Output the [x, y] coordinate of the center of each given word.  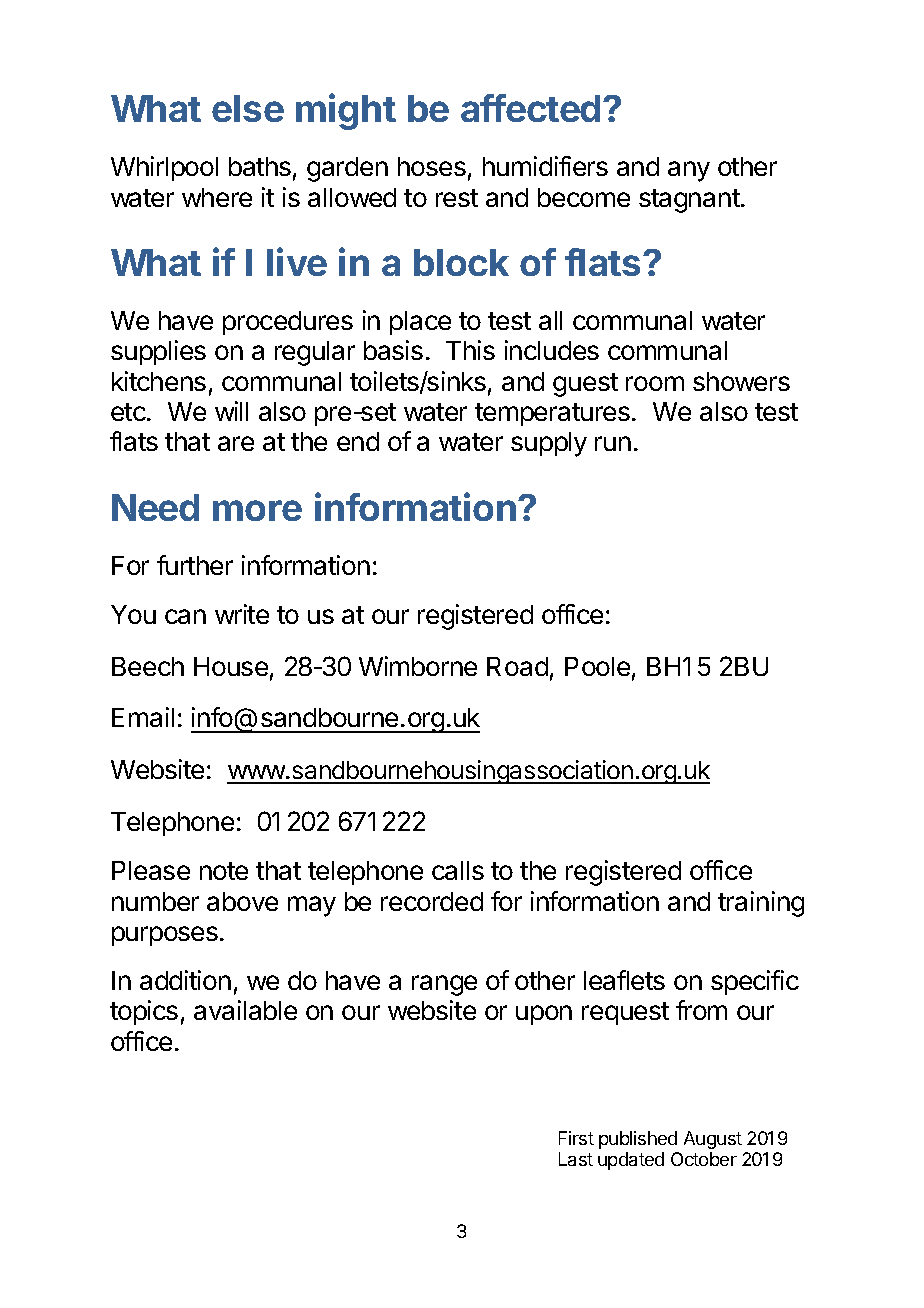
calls [458, 870]
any [689, 171]
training [761, 904]
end [358, 441]
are [236, 443]
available [245, 1010]
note [224, 871]
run [613, 443]
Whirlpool [164, 168]
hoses [432, 166]
